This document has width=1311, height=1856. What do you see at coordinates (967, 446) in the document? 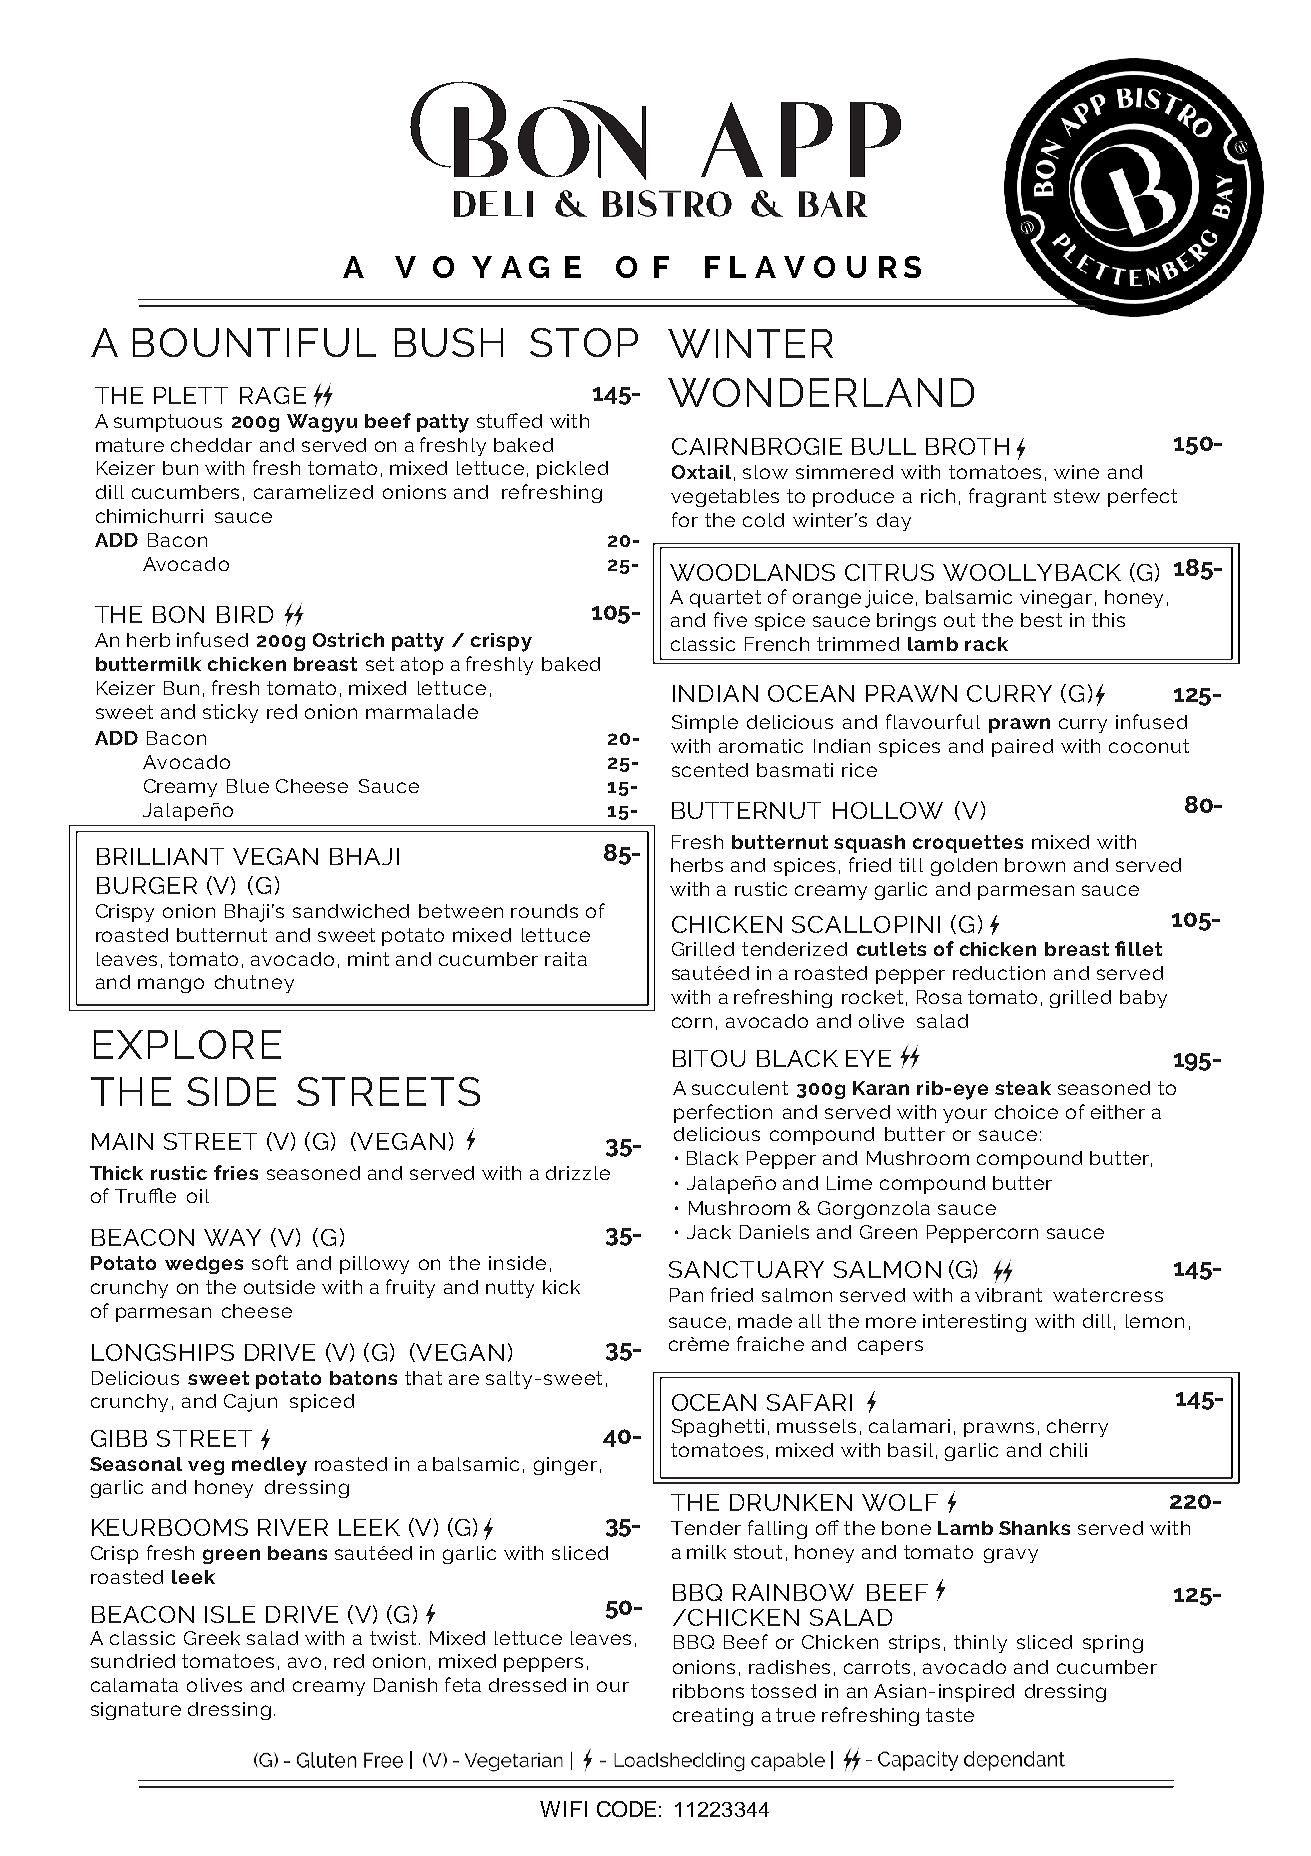
I see `BROTH` at bounding box center [967, 446].
